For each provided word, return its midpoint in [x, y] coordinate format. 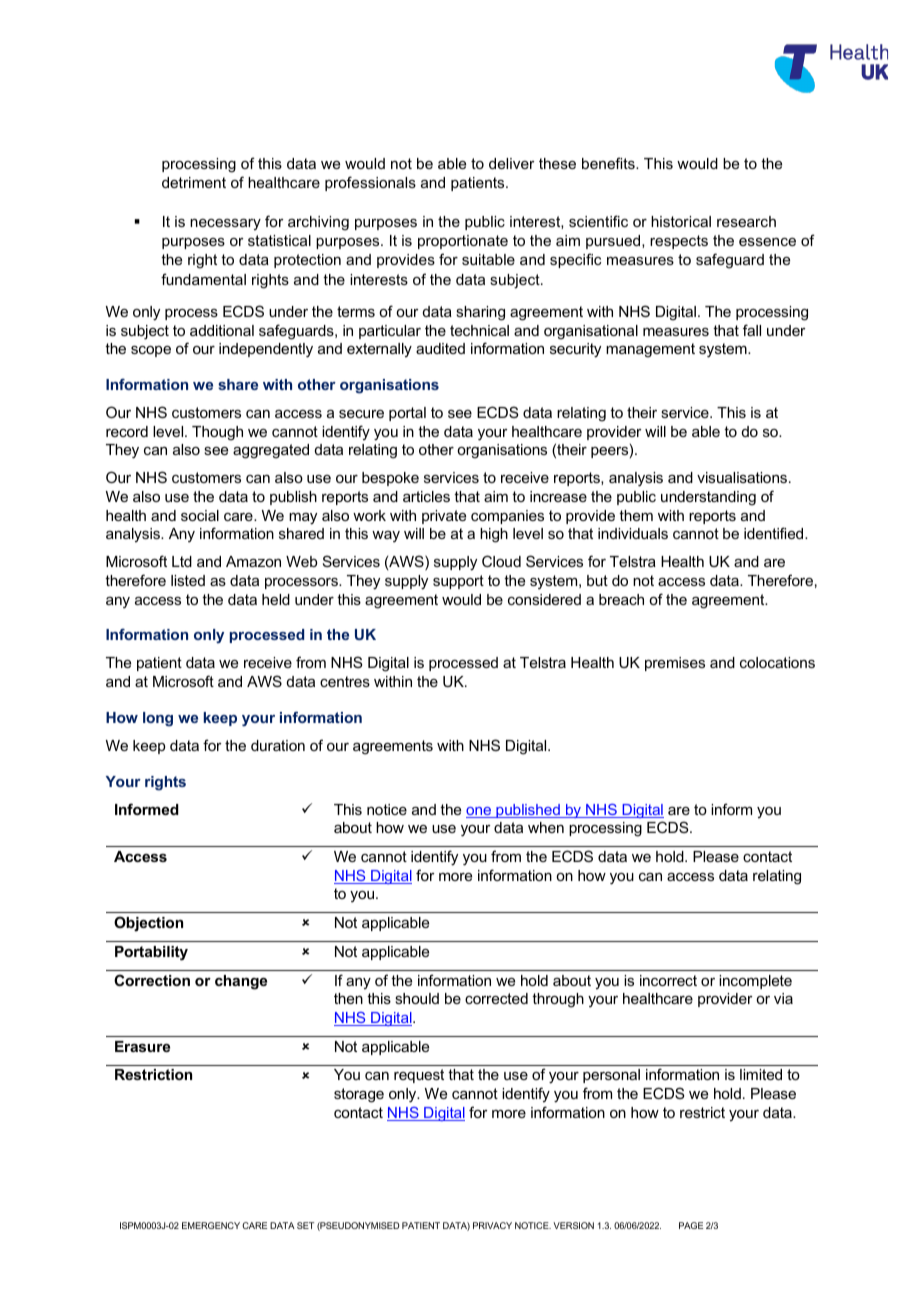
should [417, 998]
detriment [194, 182]
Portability [151, 953]
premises [675, 664]
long [158, 719]
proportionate [463, 242]
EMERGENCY [211, 1225]
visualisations [743, 477]
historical [681, 221]
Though [217, 433]
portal [407, 414]
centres [345, 681]
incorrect [668, 980]
